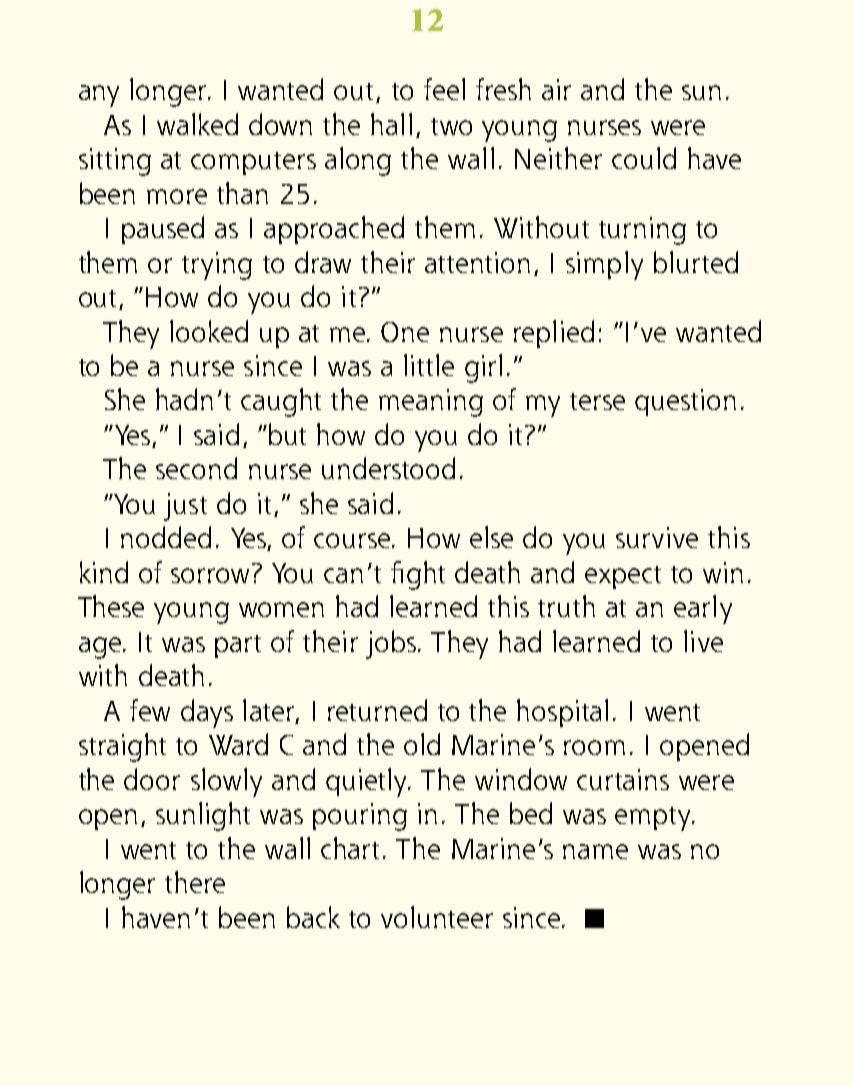 The width and height of the page is (853, 1086). What do you see at coordinates (429, 365) in the page?
I see `little` at bounding box center [429, 365].
